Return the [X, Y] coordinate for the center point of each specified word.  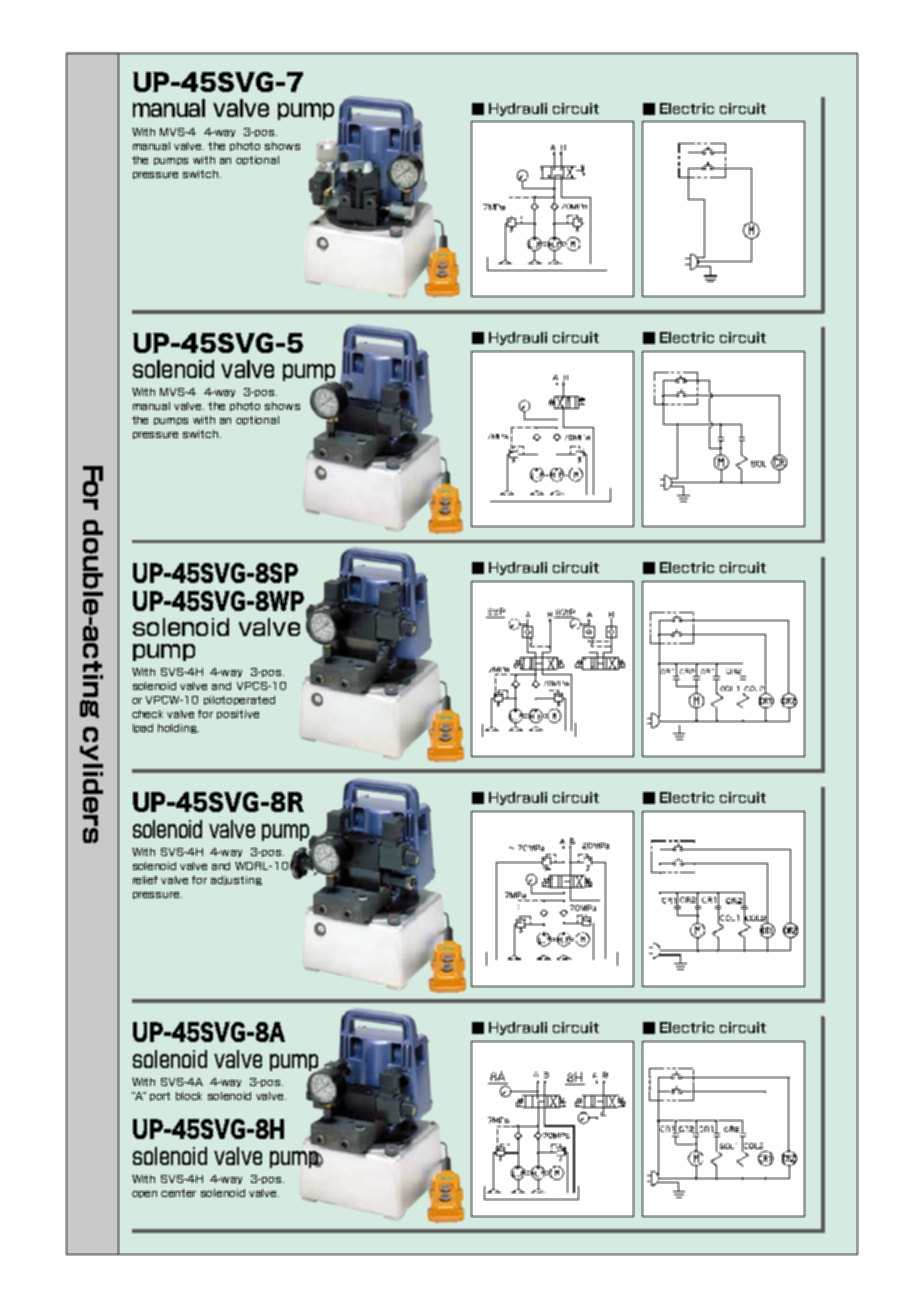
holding [178, 728]
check [147, 714]
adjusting [236, 880]
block [189, 1096]
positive [238, 714]
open [144, 1194]
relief [145, 880]
